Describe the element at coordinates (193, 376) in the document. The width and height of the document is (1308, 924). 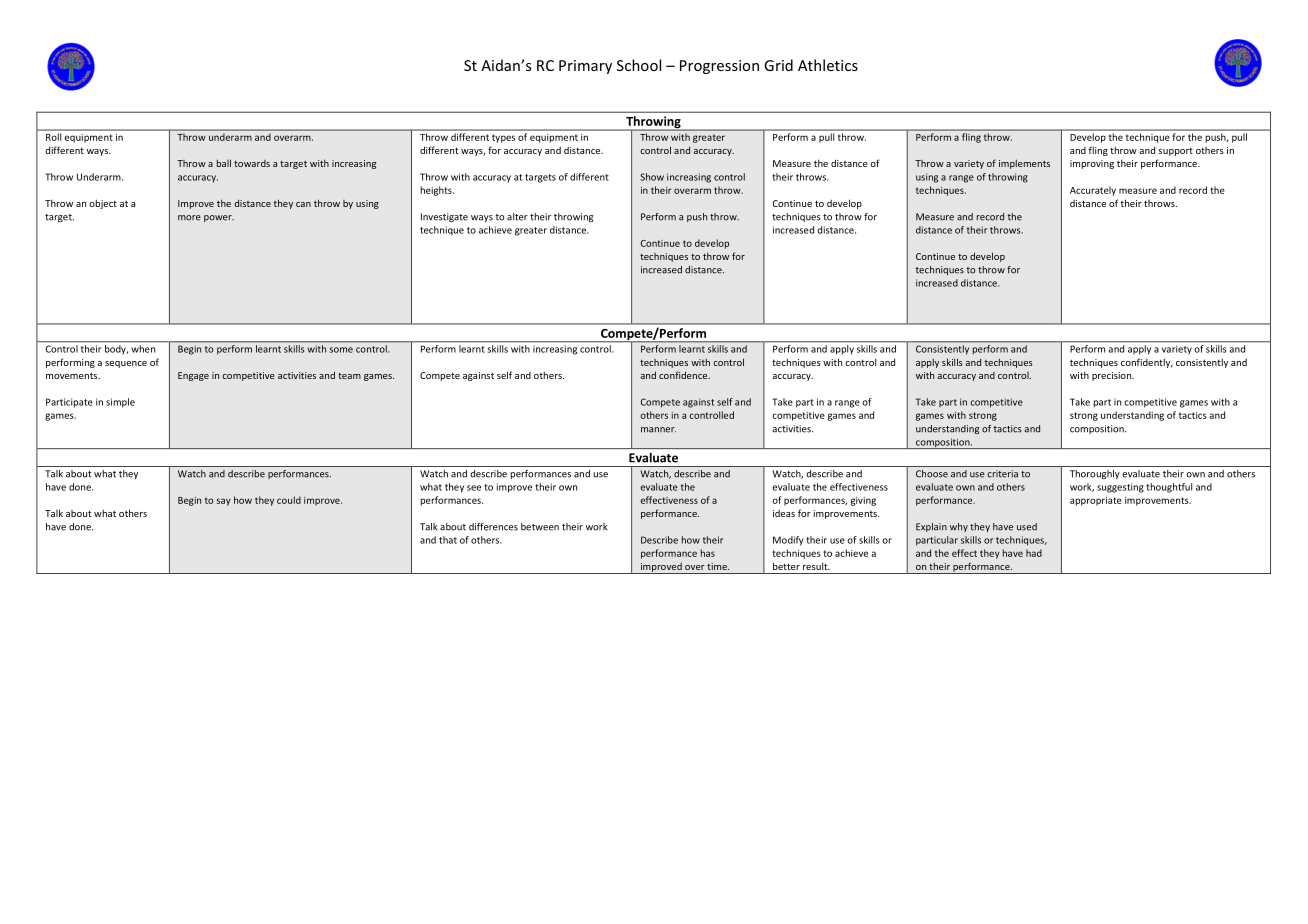
I see `Engage` at that location.
